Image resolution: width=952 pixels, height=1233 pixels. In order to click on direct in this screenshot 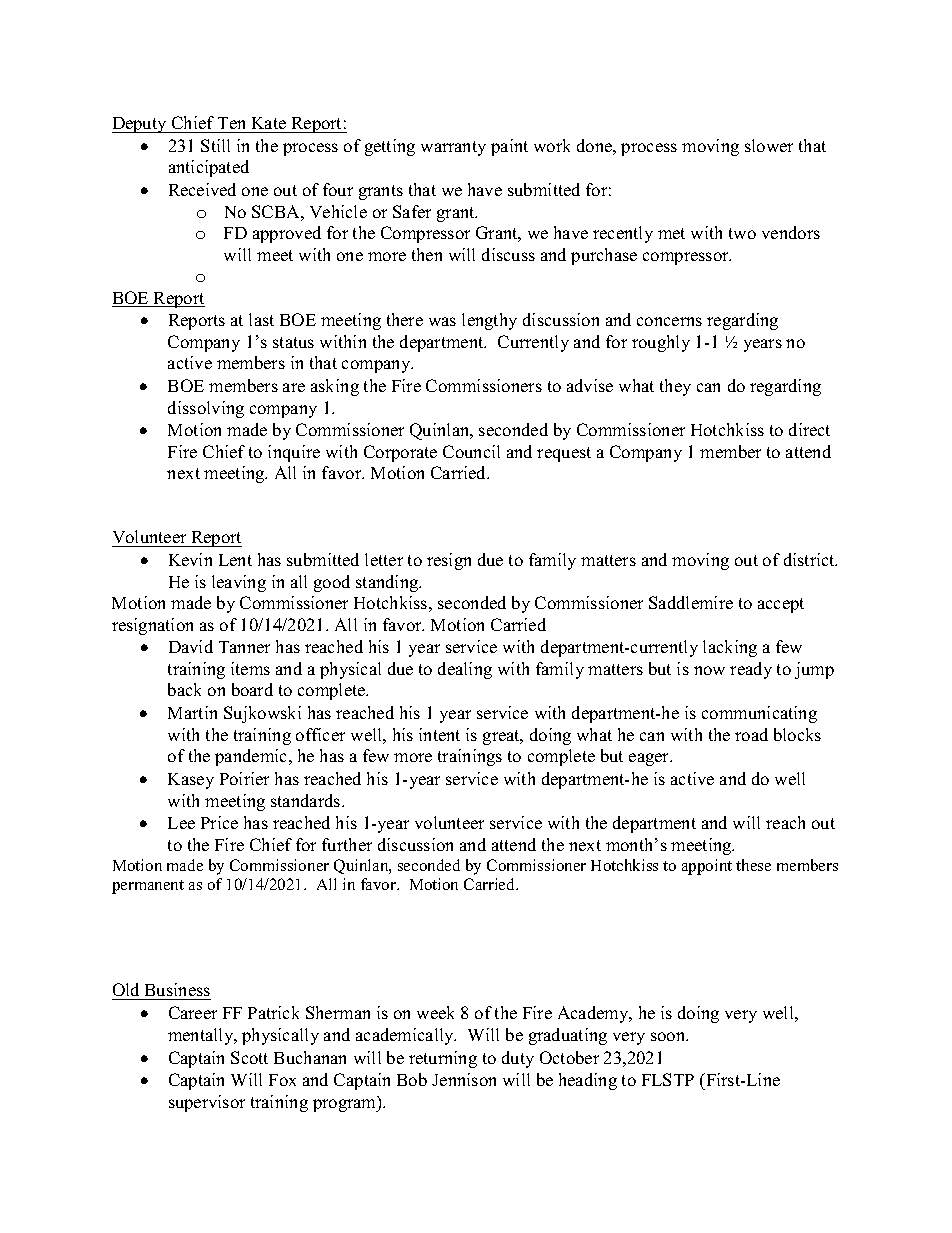, I will do `click(809, 429)`.
